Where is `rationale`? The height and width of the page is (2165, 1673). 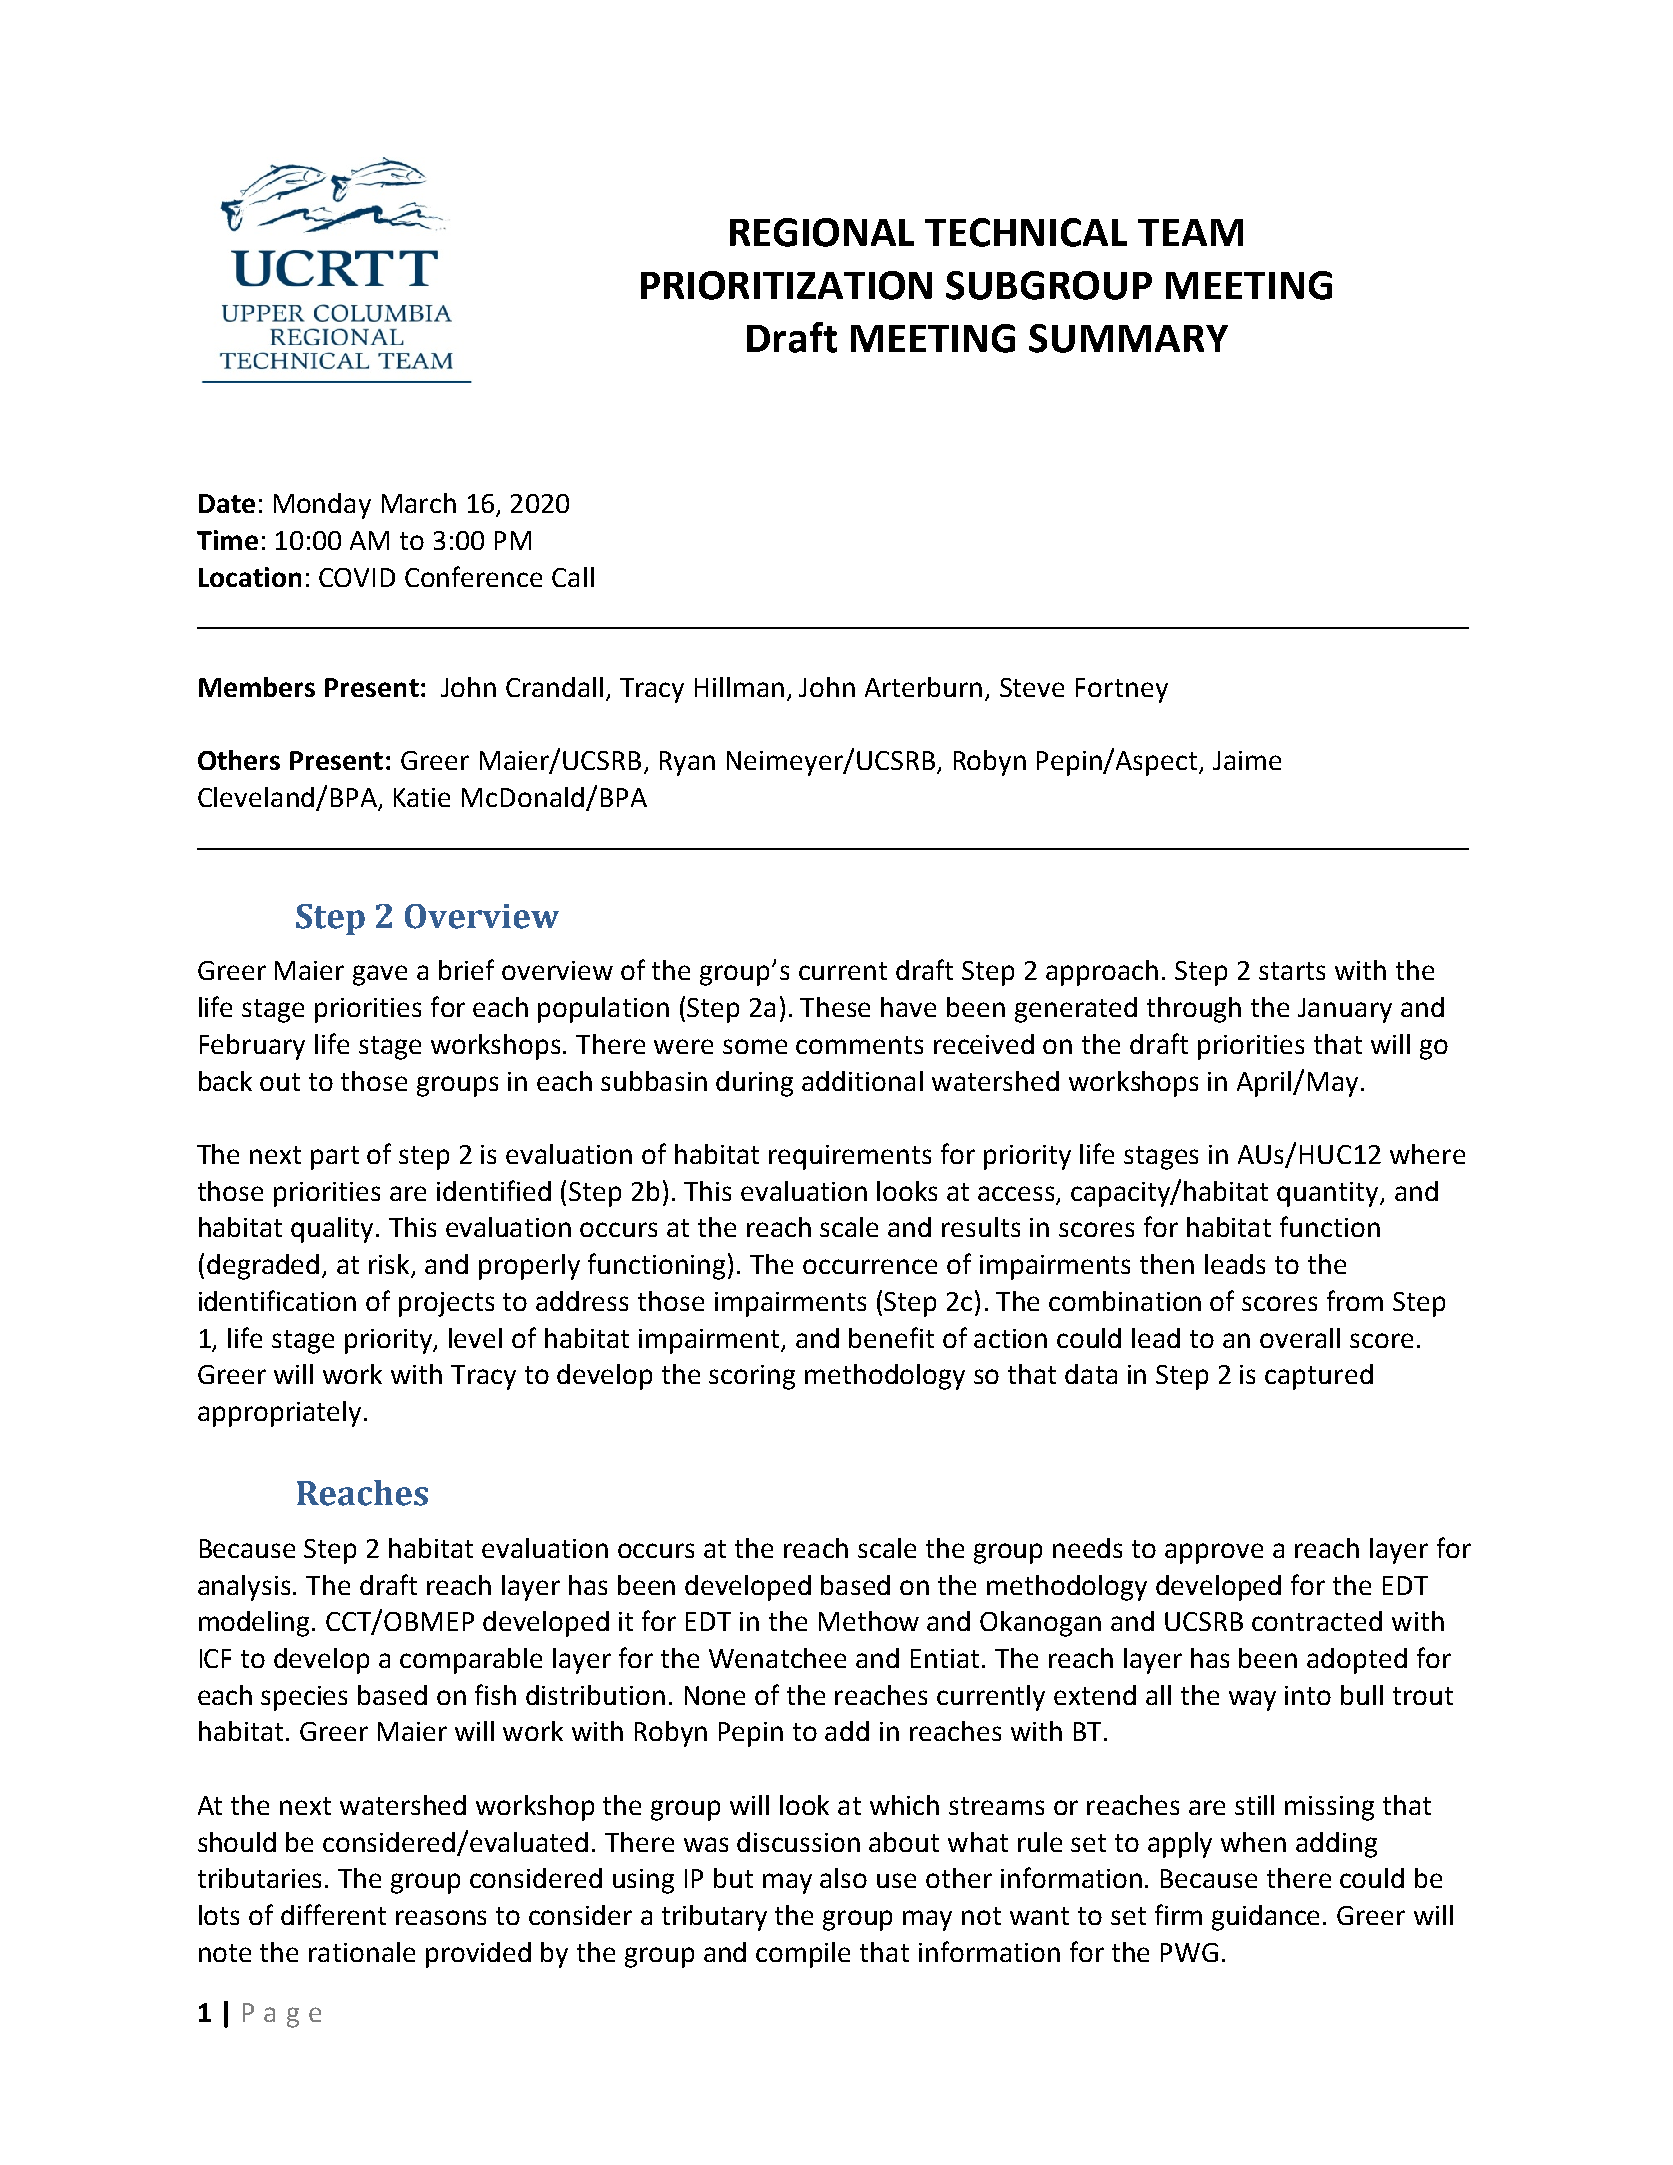 rationale is located at coordinates (362, 1952).
